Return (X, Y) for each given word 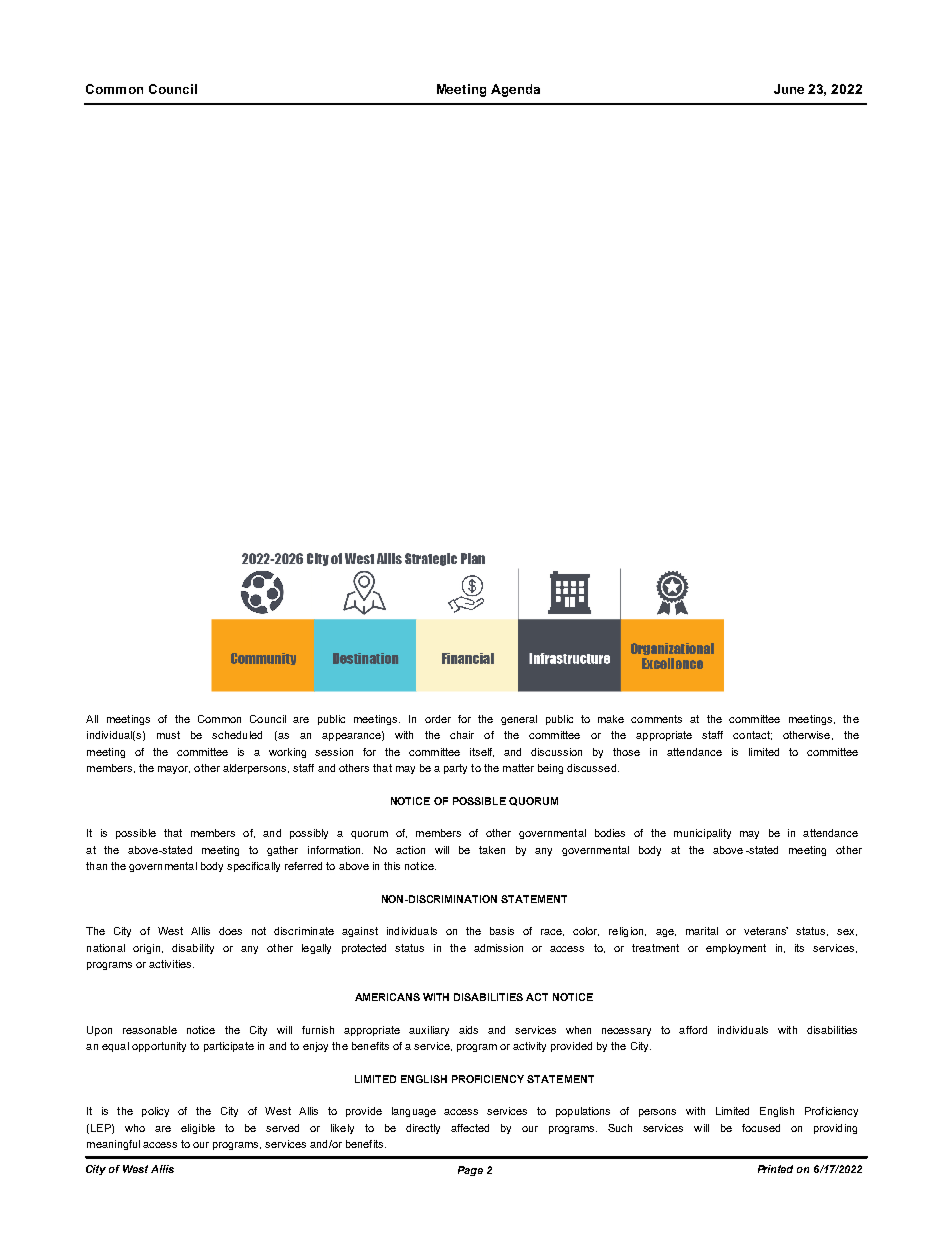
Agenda (515, 90)
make (611, 719)
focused (761, 1128)
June (789, 89)
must (168, 735)
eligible (198, 1129)
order (438, 719)
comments (656, 719)
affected (470, 1128)
